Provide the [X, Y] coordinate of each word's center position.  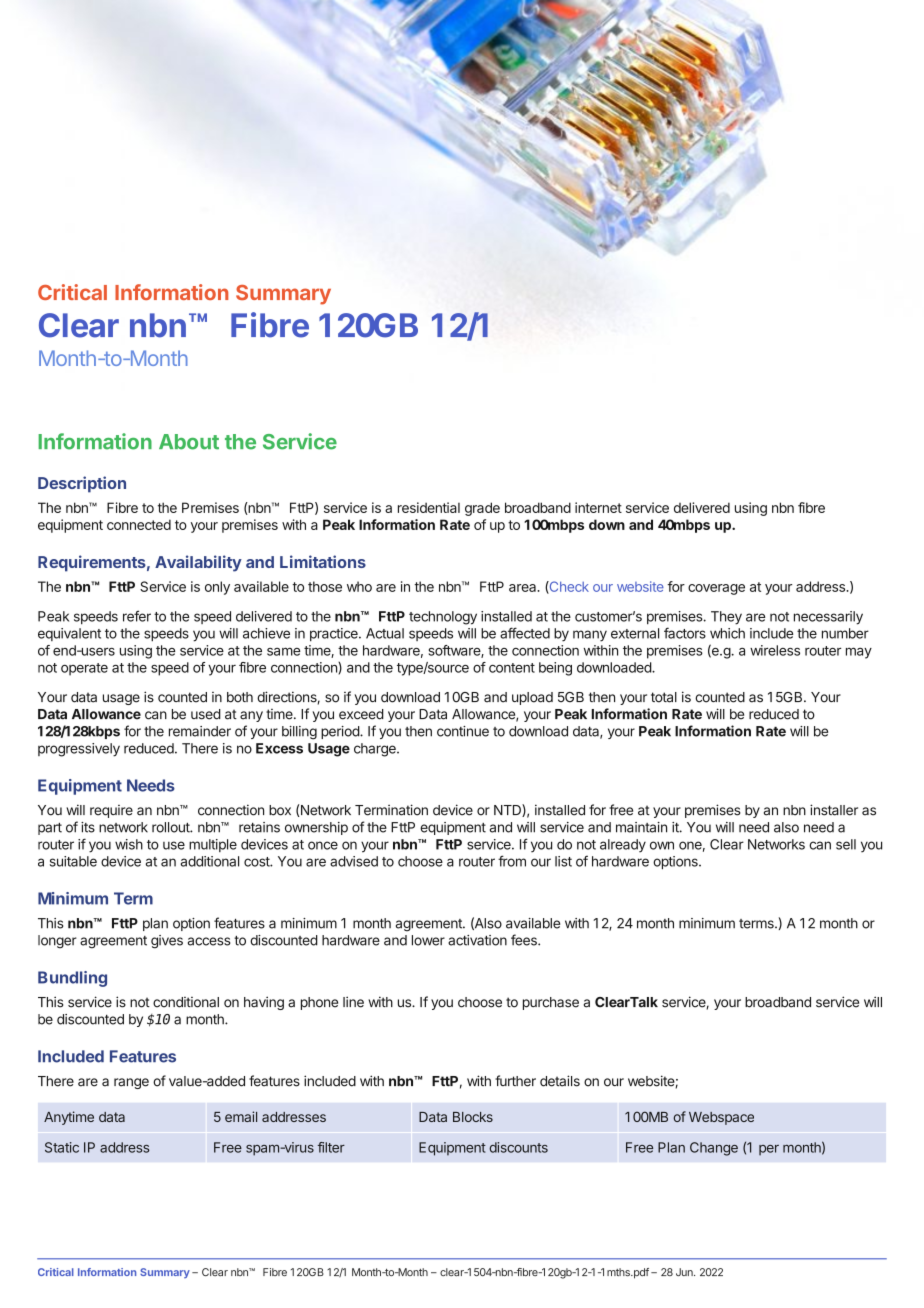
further [515, 1081]
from [512, 861]
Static [62, 1147]
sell [846, 844]
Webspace [721, 1118]
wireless [775, 650]
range [131, 1083]
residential [429, 507]
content [512, 668]
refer [137, 616]
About [189, 442]
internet [598, 507]
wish [129, 844]
